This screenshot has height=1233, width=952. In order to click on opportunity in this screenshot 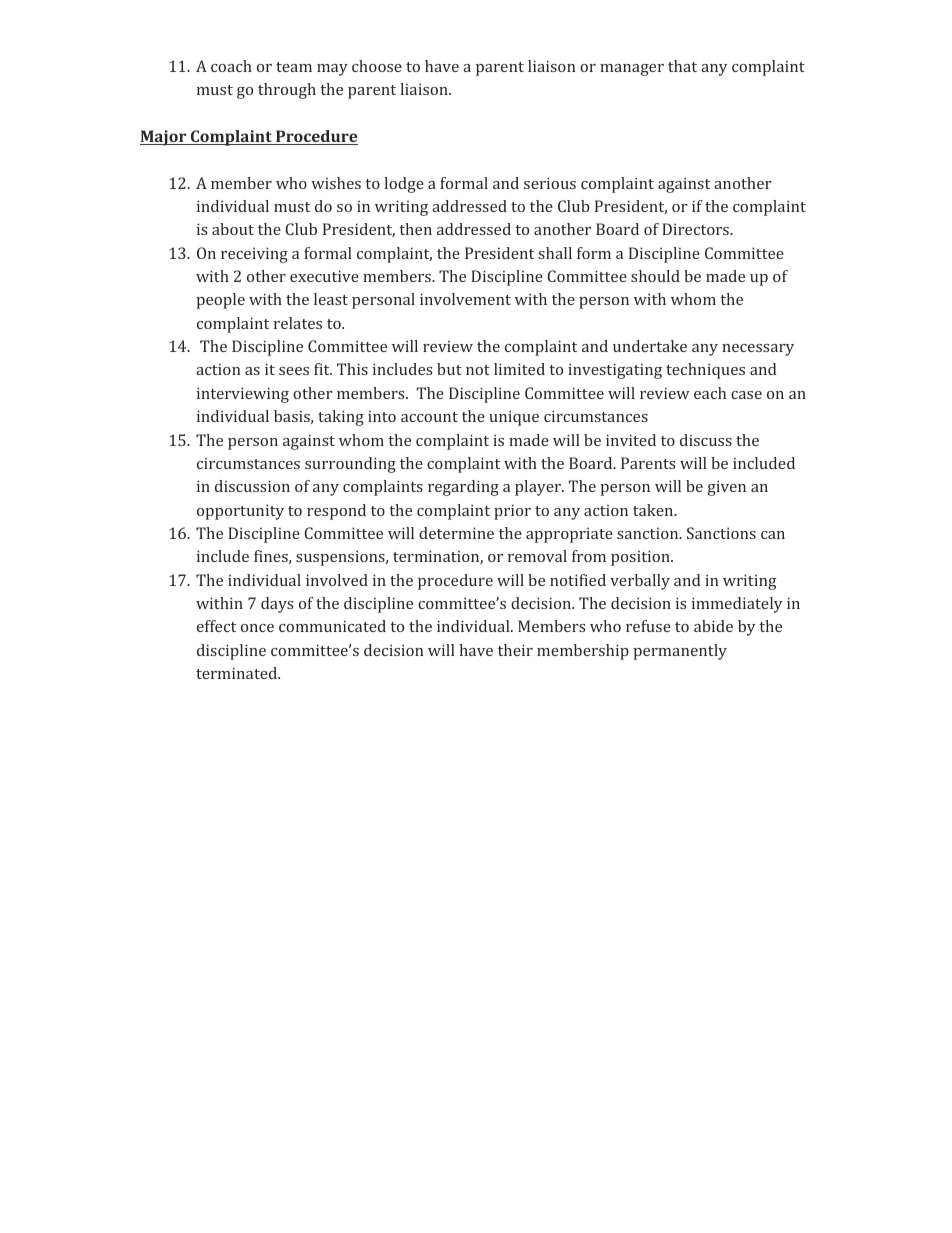, I will do `click(240, 512)`.
